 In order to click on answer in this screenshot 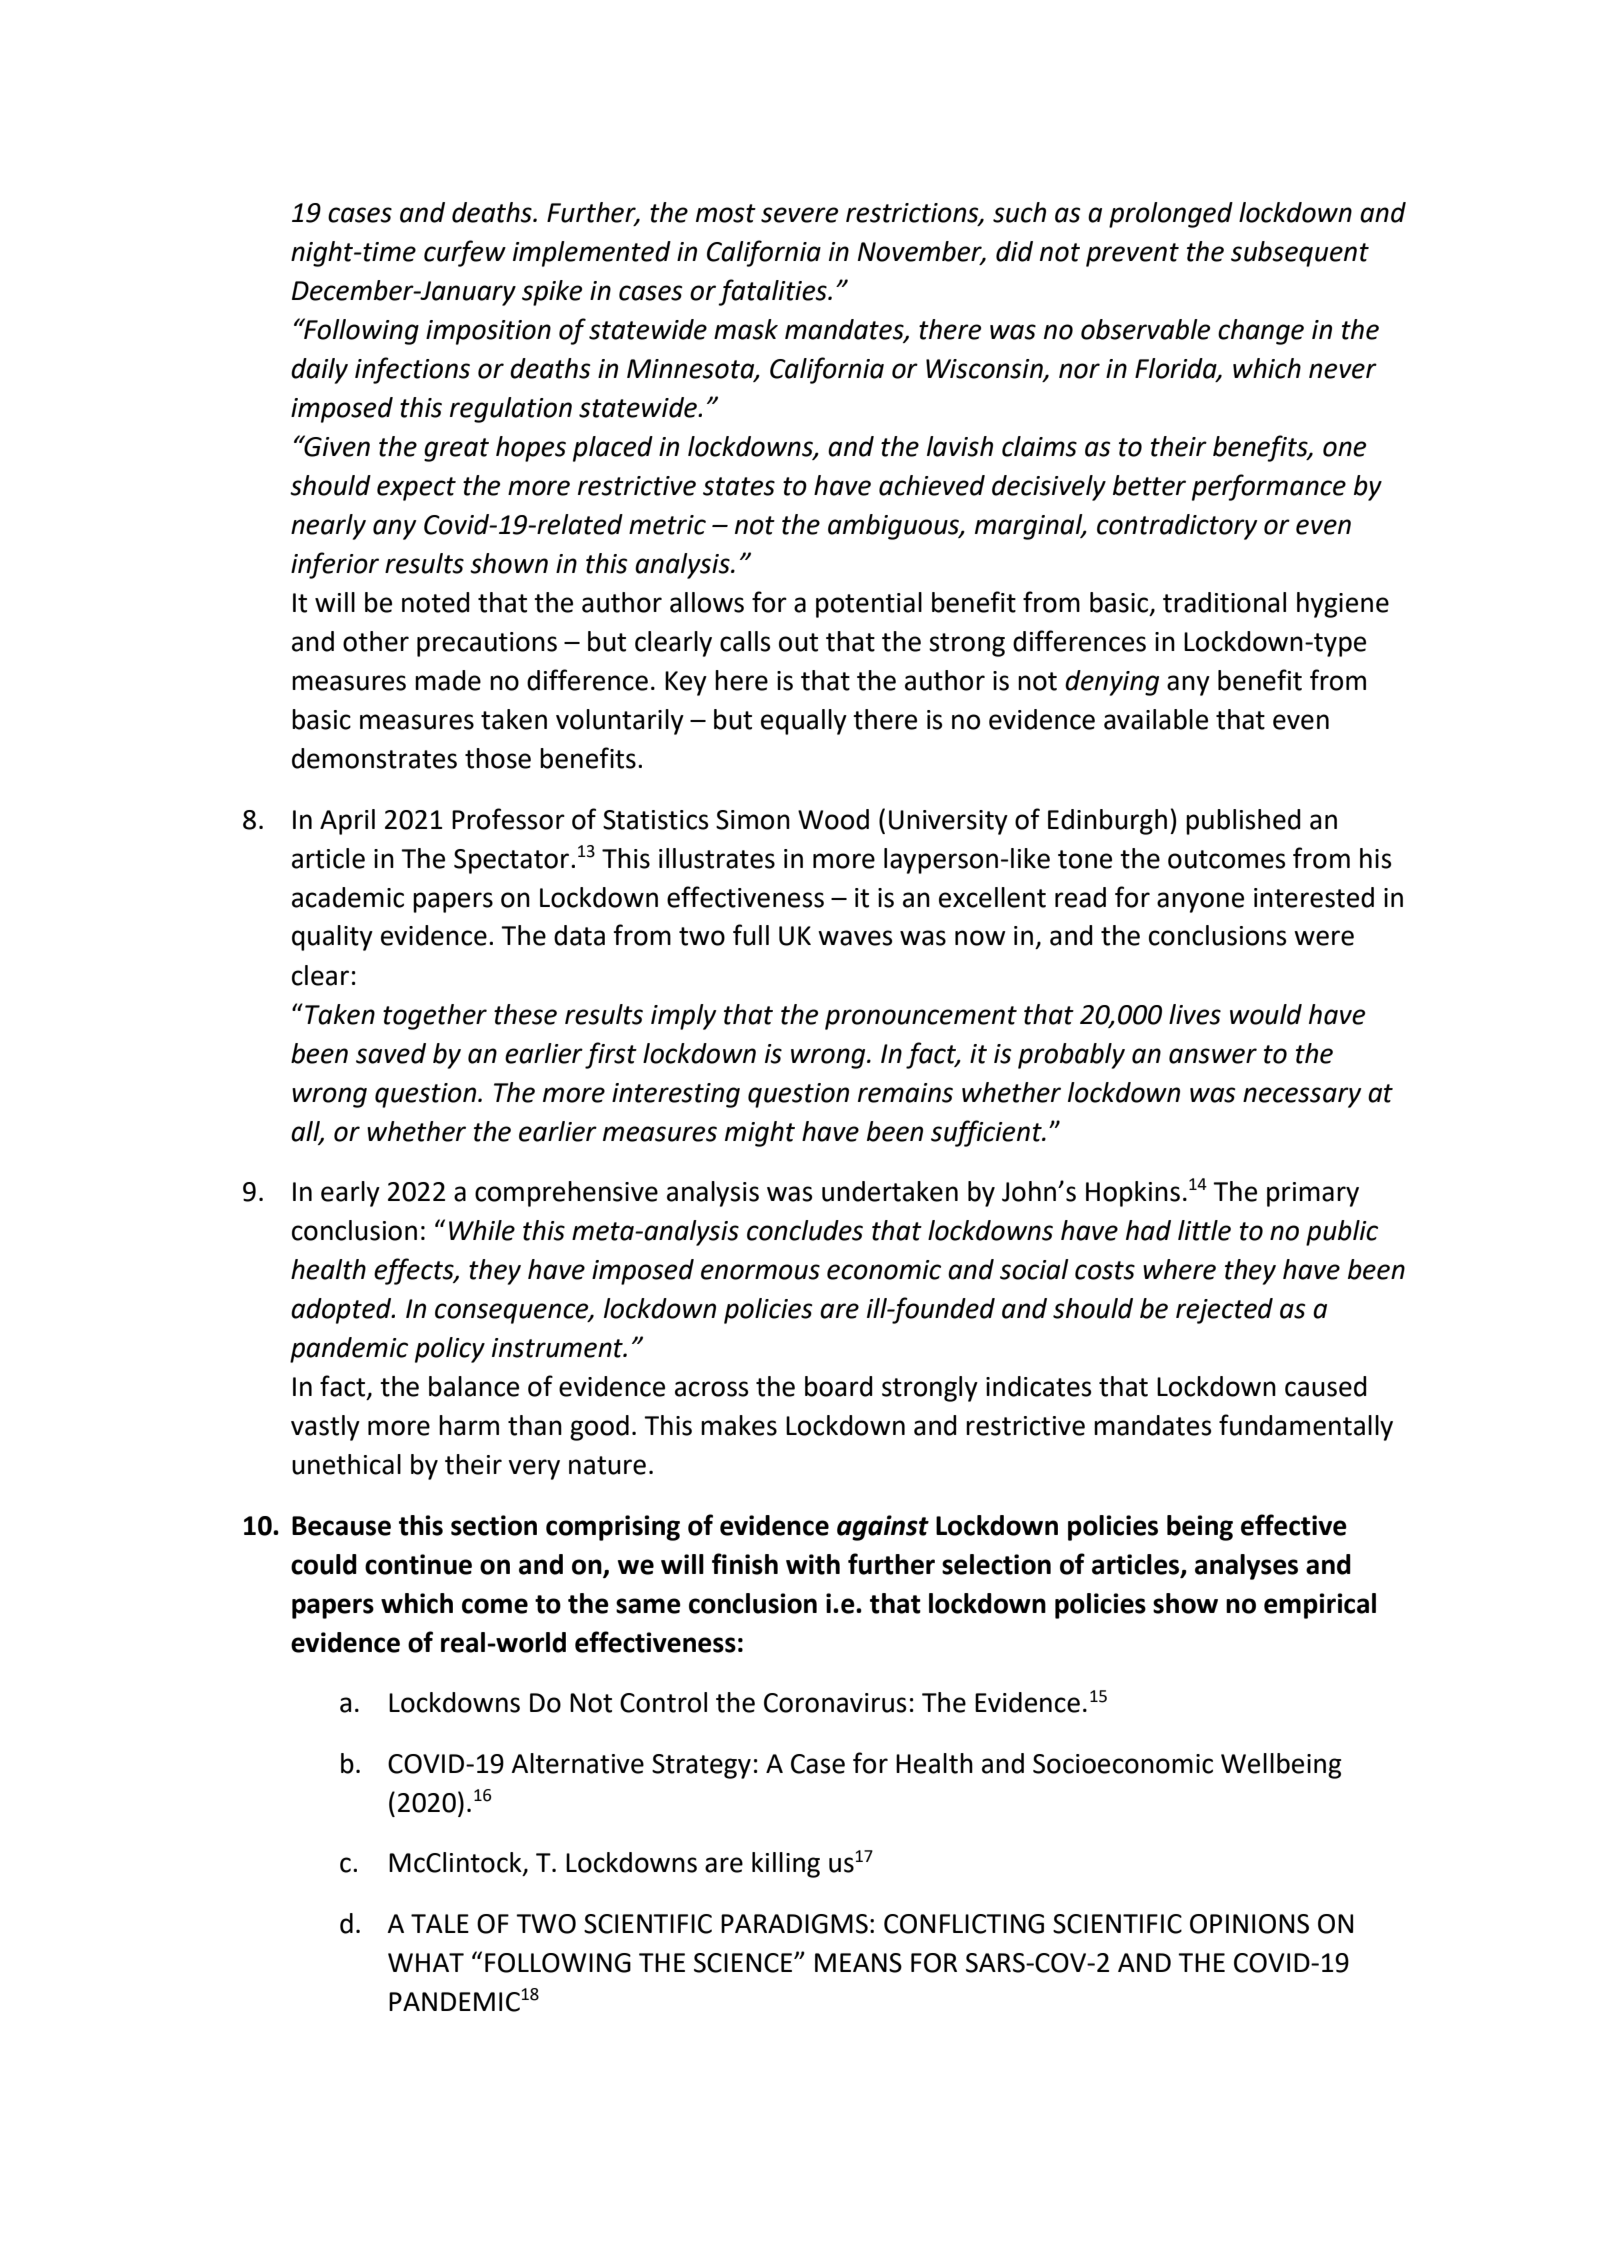, I will do `click(1213, 1056)`.
